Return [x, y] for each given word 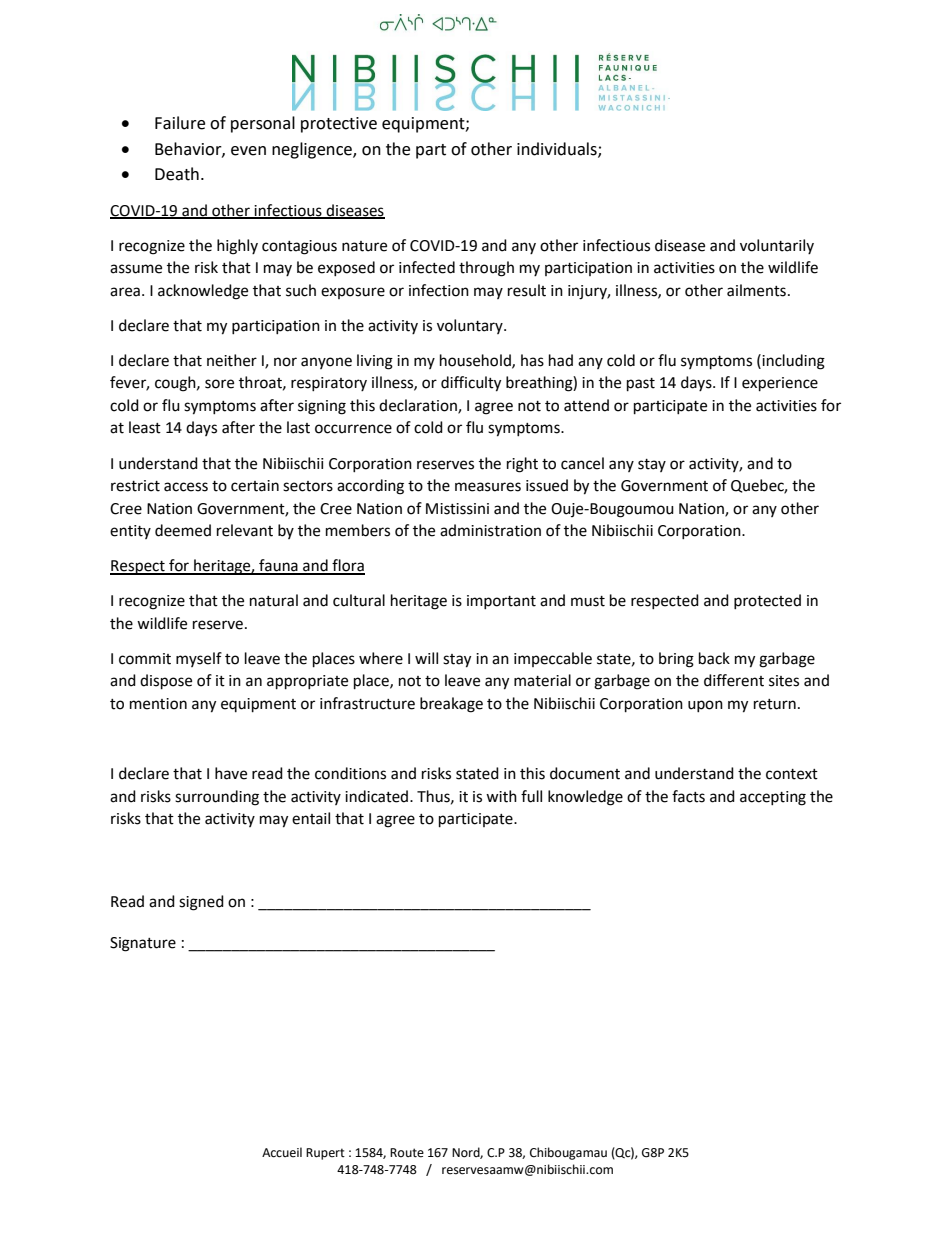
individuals [558, 149]
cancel [582, 463]
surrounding [217, 798]
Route [407, 1153]
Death [177, 174]
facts [688, 796]
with [501, 796]
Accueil [282, 1152]
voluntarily [777, 246]
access [186, 487]
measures [488, 487]
